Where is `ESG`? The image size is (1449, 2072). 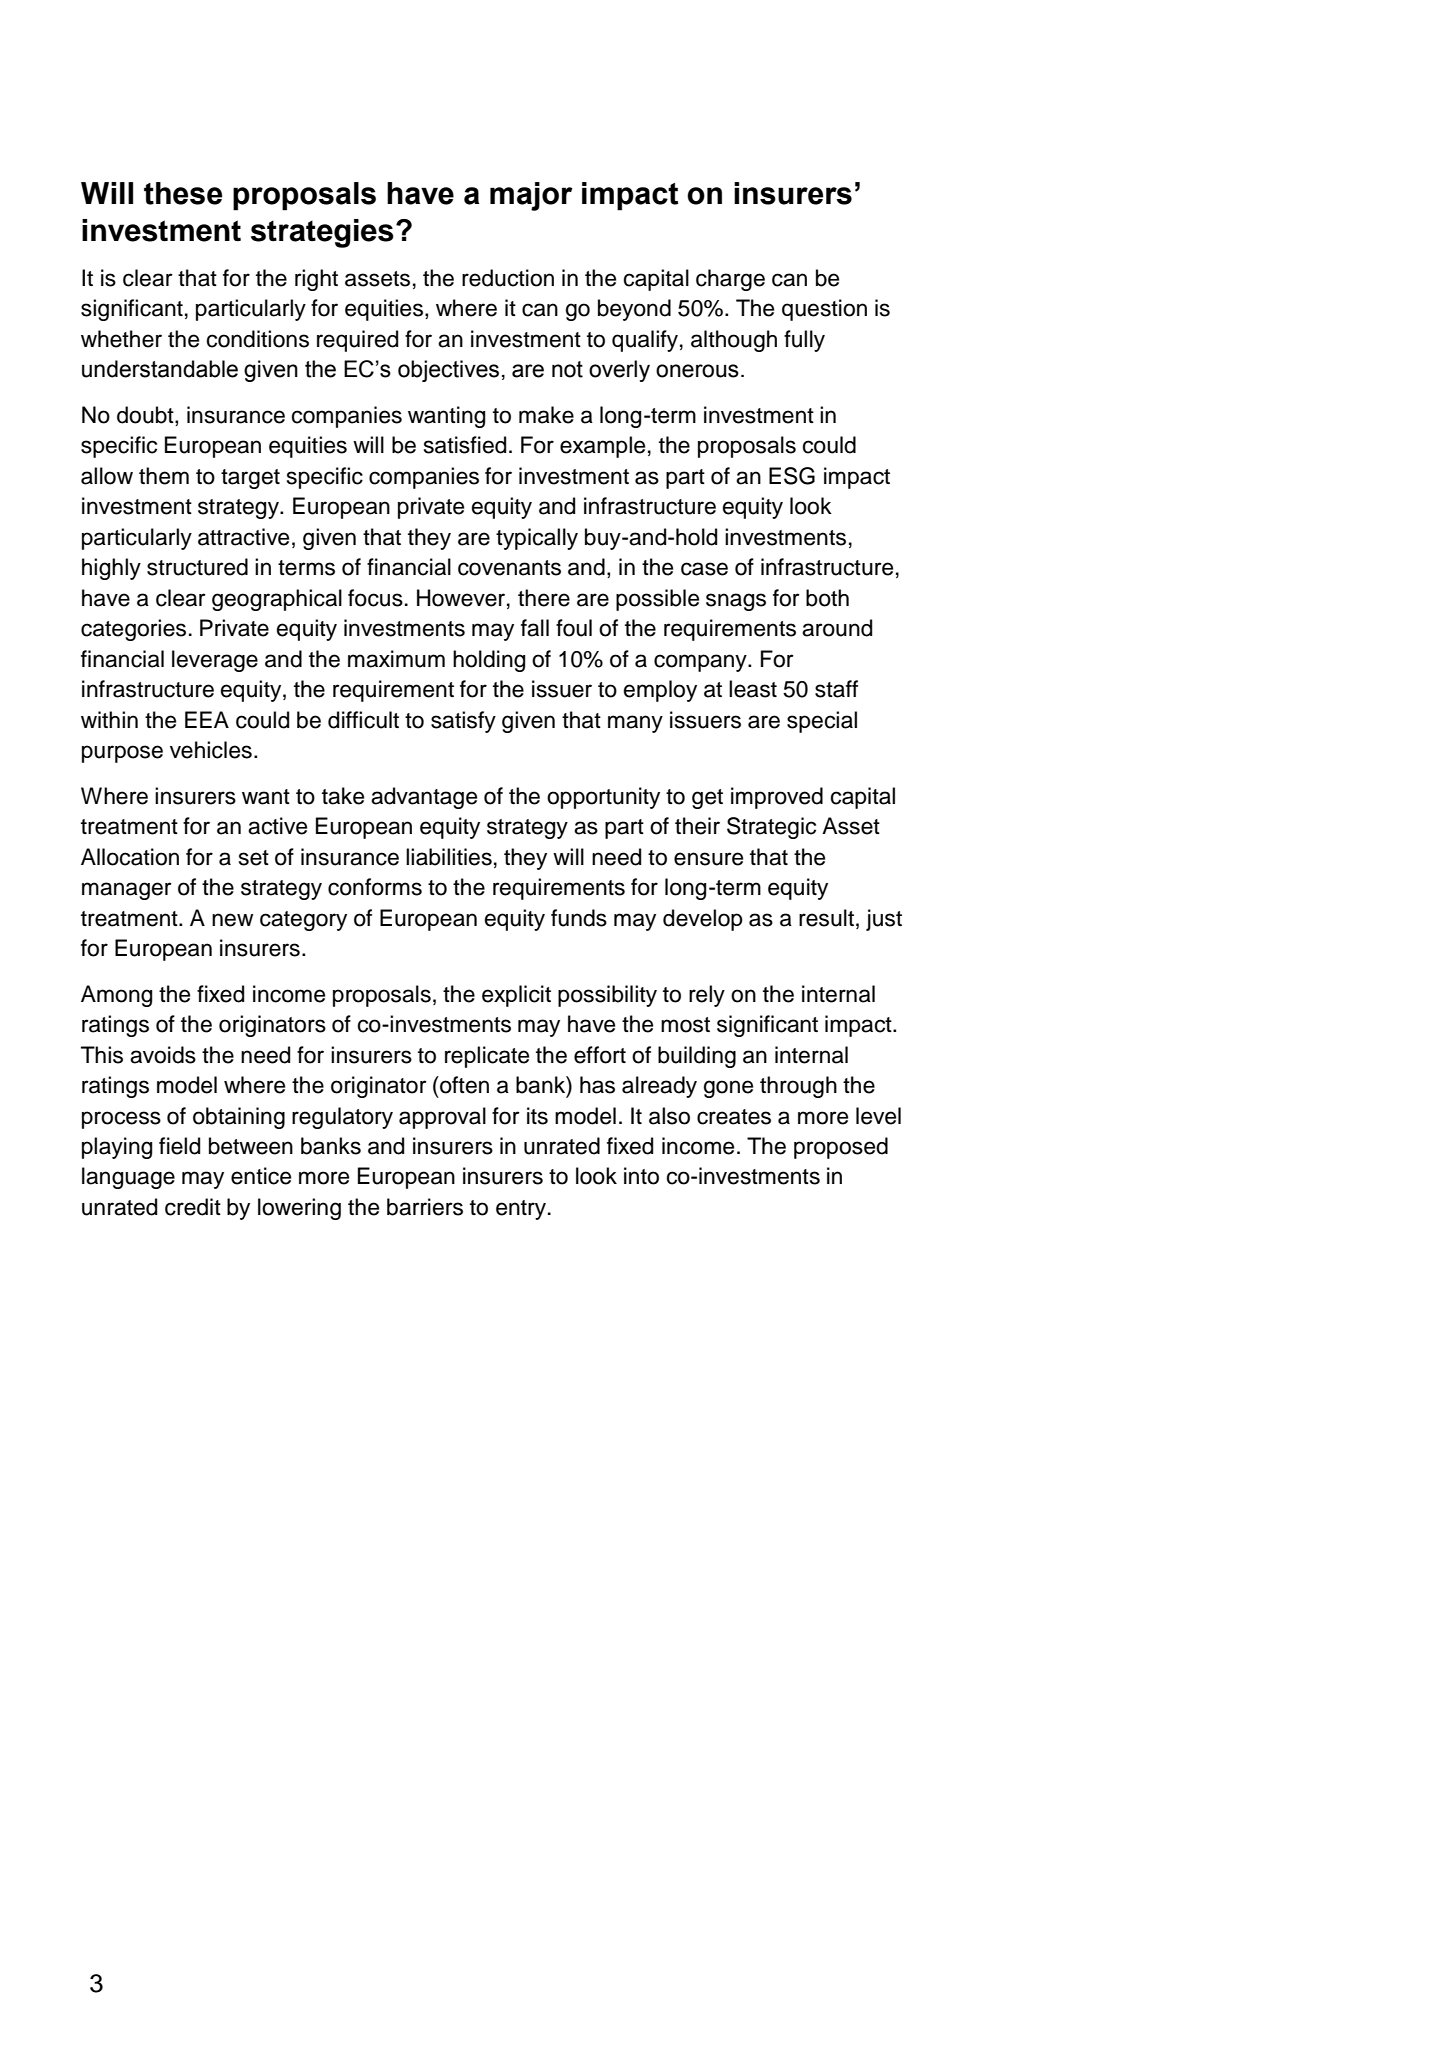 ESG is located at coordinates (792, 476).
